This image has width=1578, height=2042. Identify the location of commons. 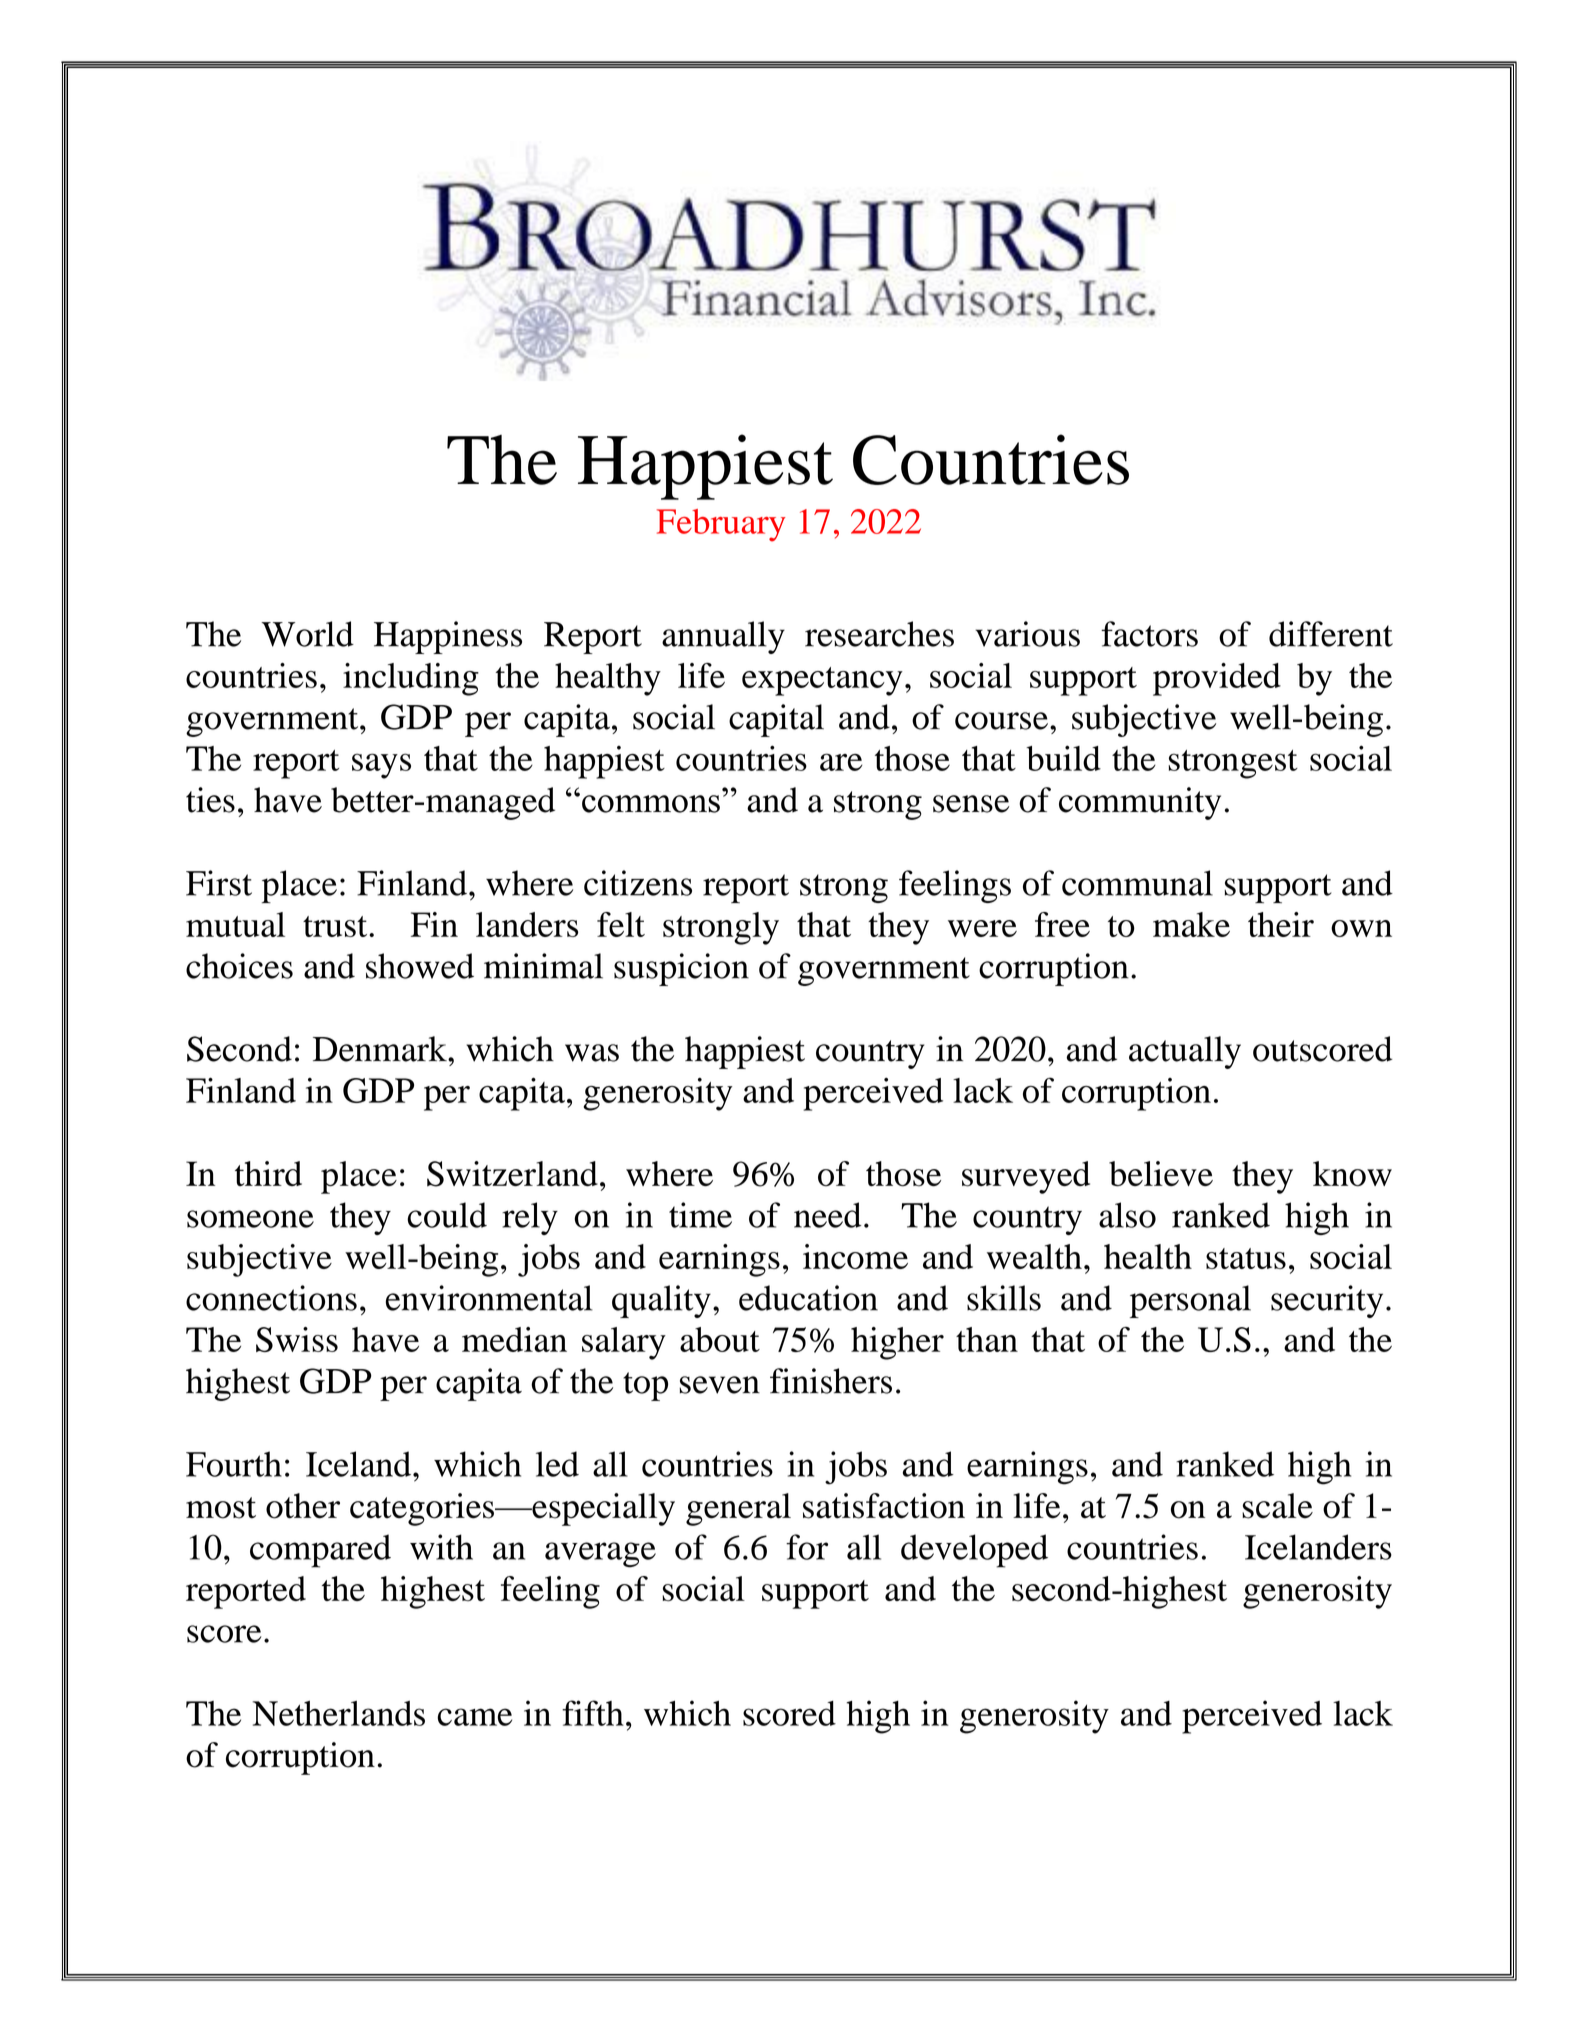
(651, 804).
